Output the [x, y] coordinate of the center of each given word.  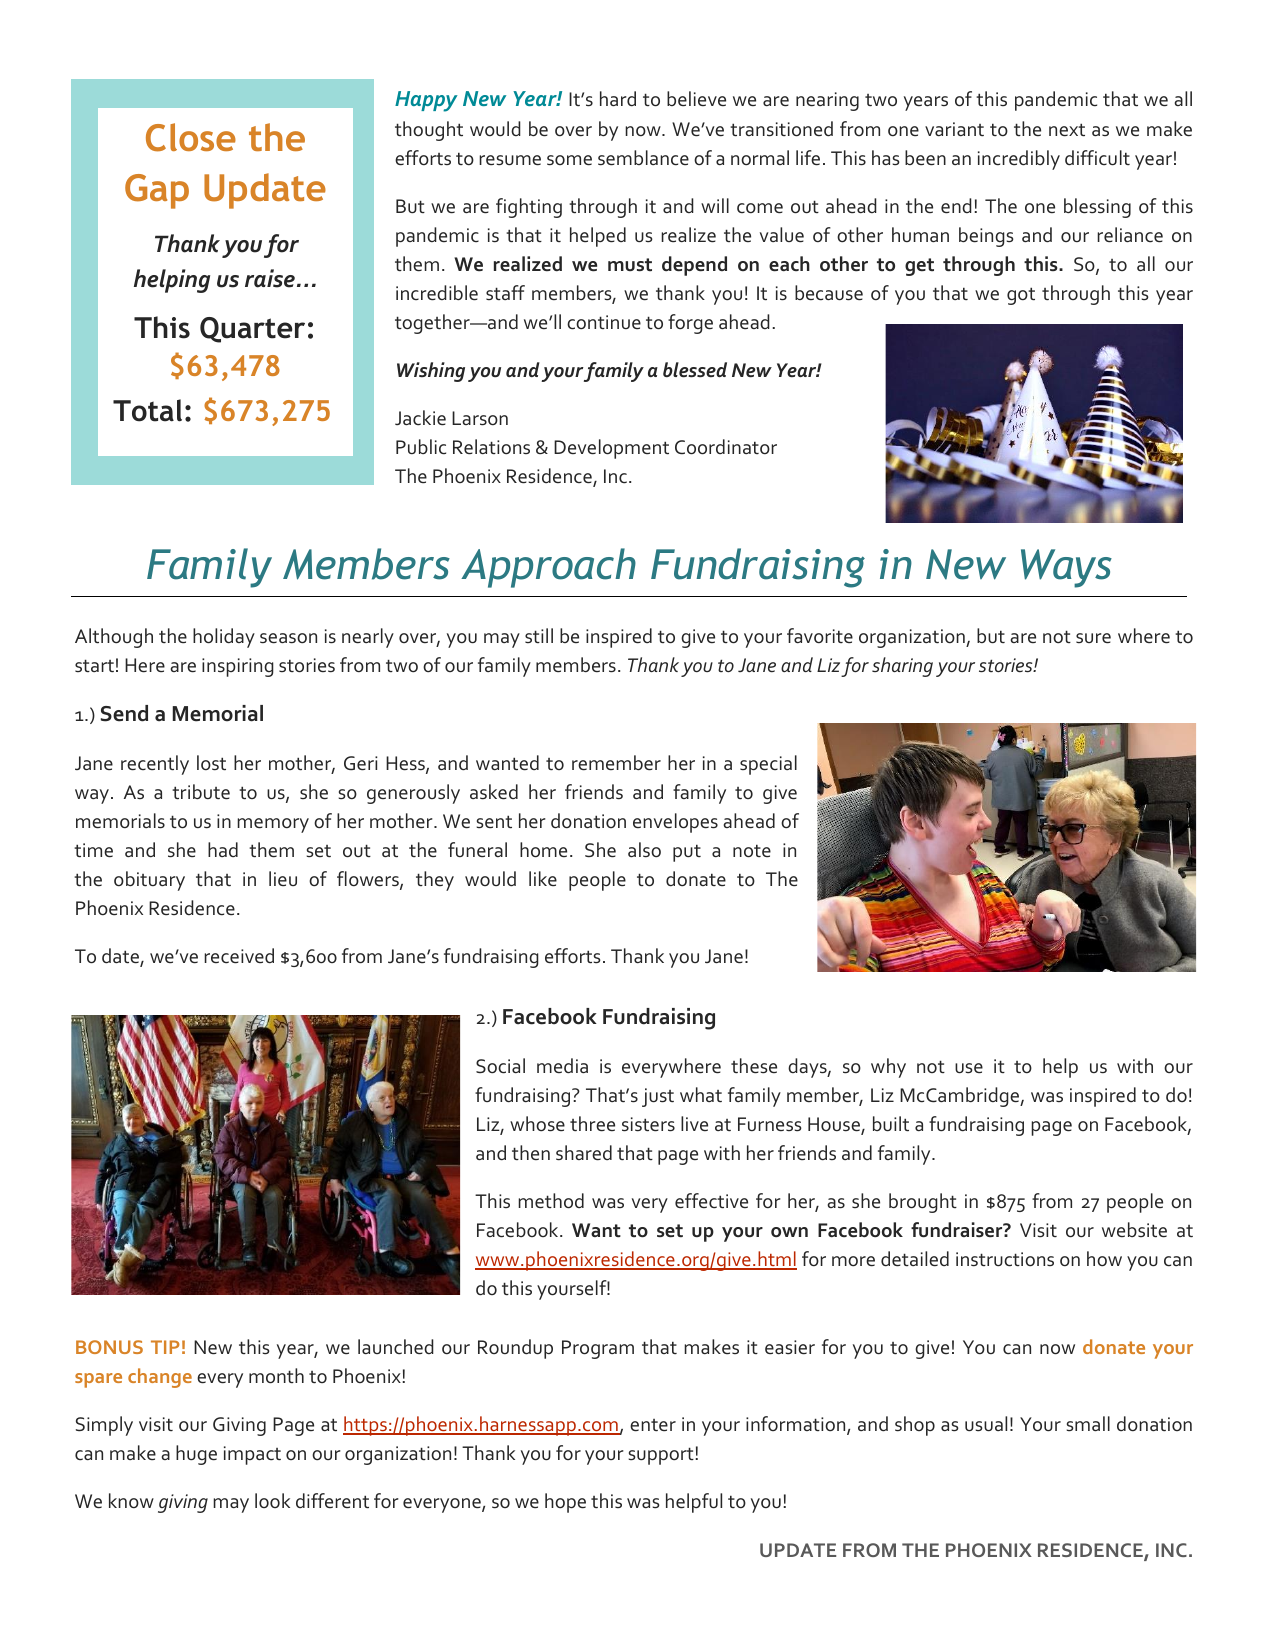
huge [196, 1455]
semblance [643, 158]
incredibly [1019, 160]
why [888, 1068]
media [562, 1066]
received [239, 956]
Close [191, 137]
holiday [224, 638]
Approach [548, 568]
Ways [1066, 568]
